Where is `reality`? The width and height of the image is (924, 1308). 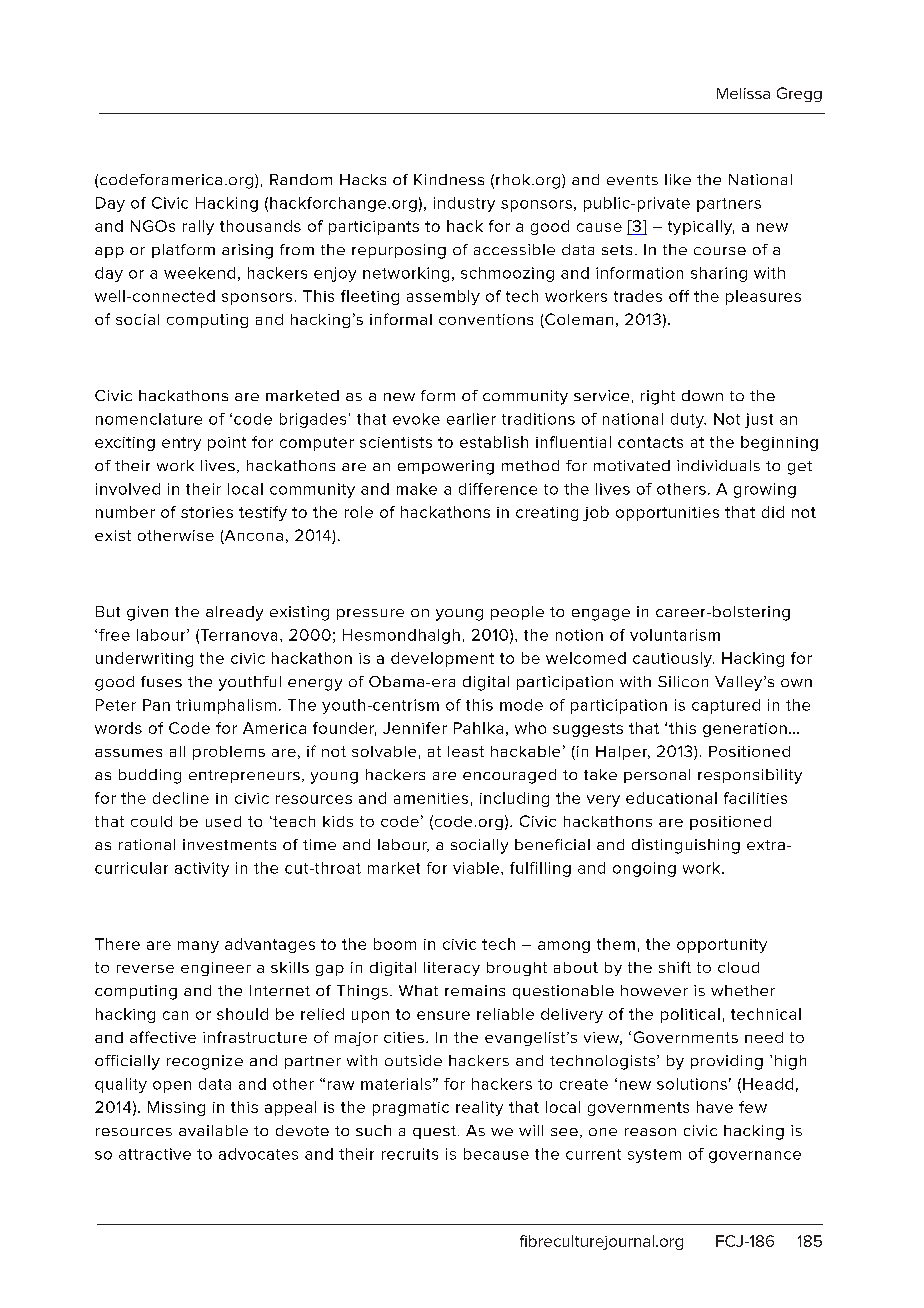
reality is located at coordinates (479, 1108).
